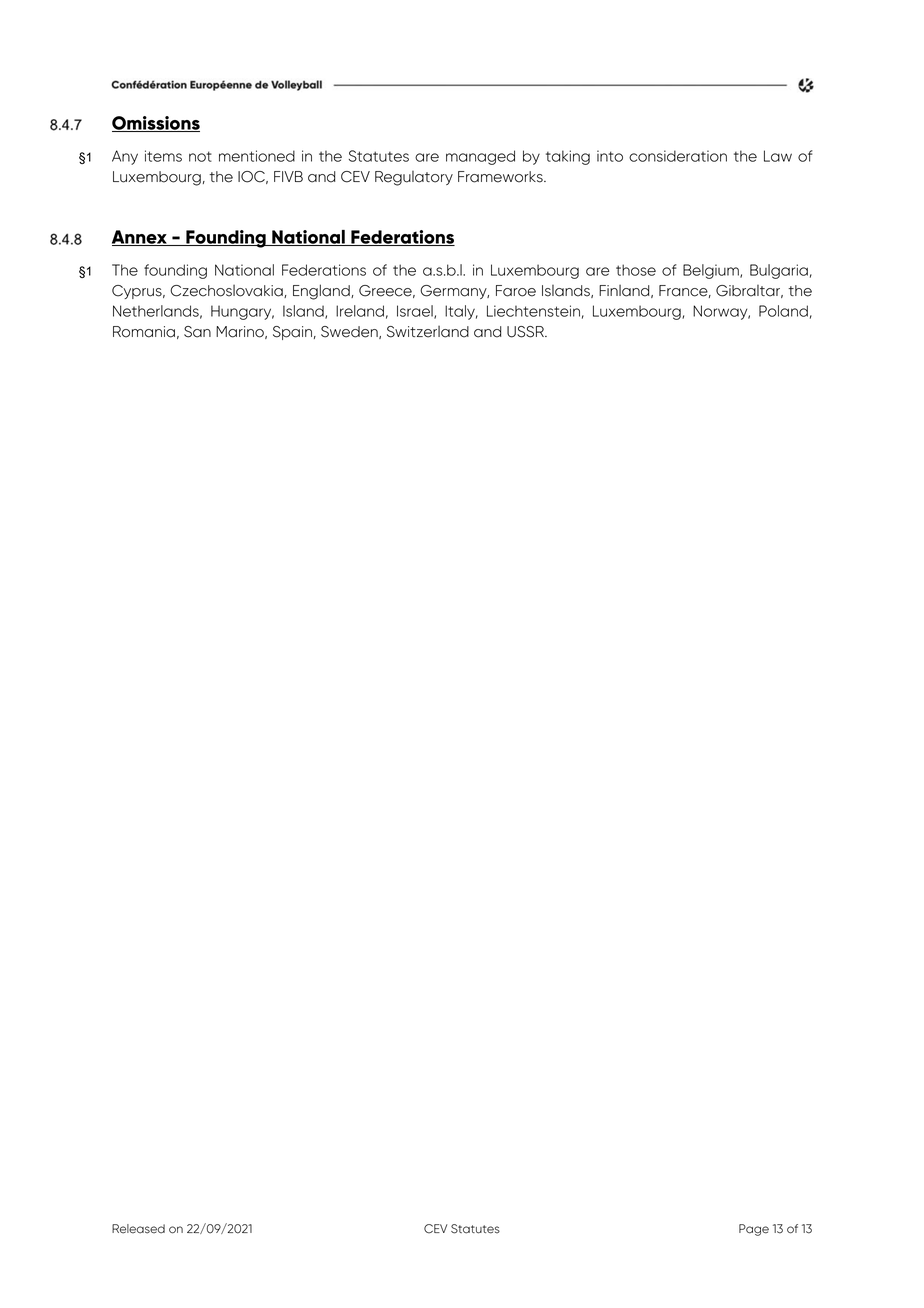 The width and height of the image is (924, 1308). Describe the element at coordinates (678, 156) in the image. I see `consideration` at that location.
